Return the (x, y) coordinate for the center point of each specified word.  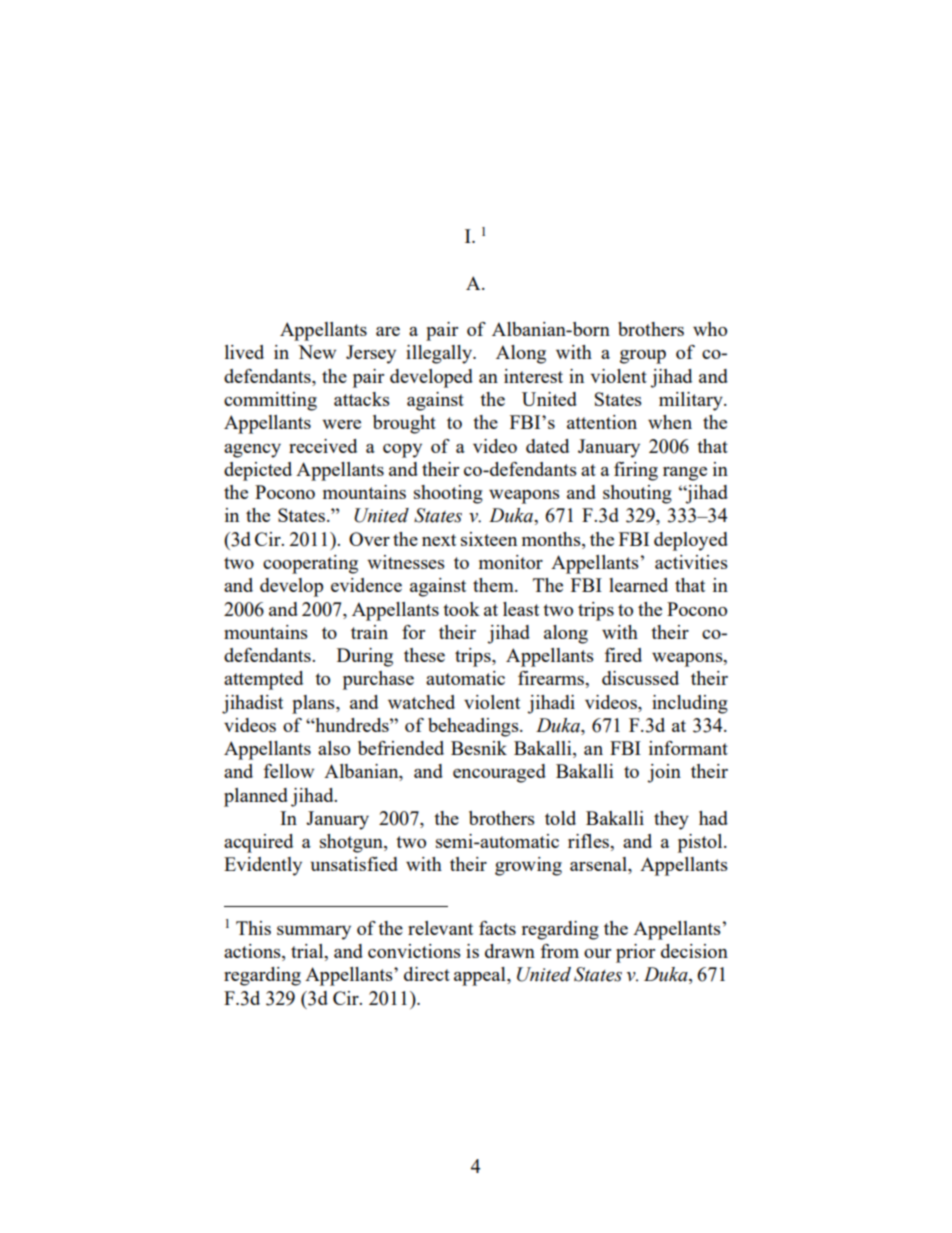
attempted (263, 680)
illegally (440, 354)
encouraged (499, 773)
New (317, 352)
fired (623, 655)
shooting (448, 494)
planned (256, 797)
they (671, 820)
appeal (481, 976)
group (643, 357)
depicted (258, 471)
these (424, 655)
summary (314, 933)
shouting (637, 494)
